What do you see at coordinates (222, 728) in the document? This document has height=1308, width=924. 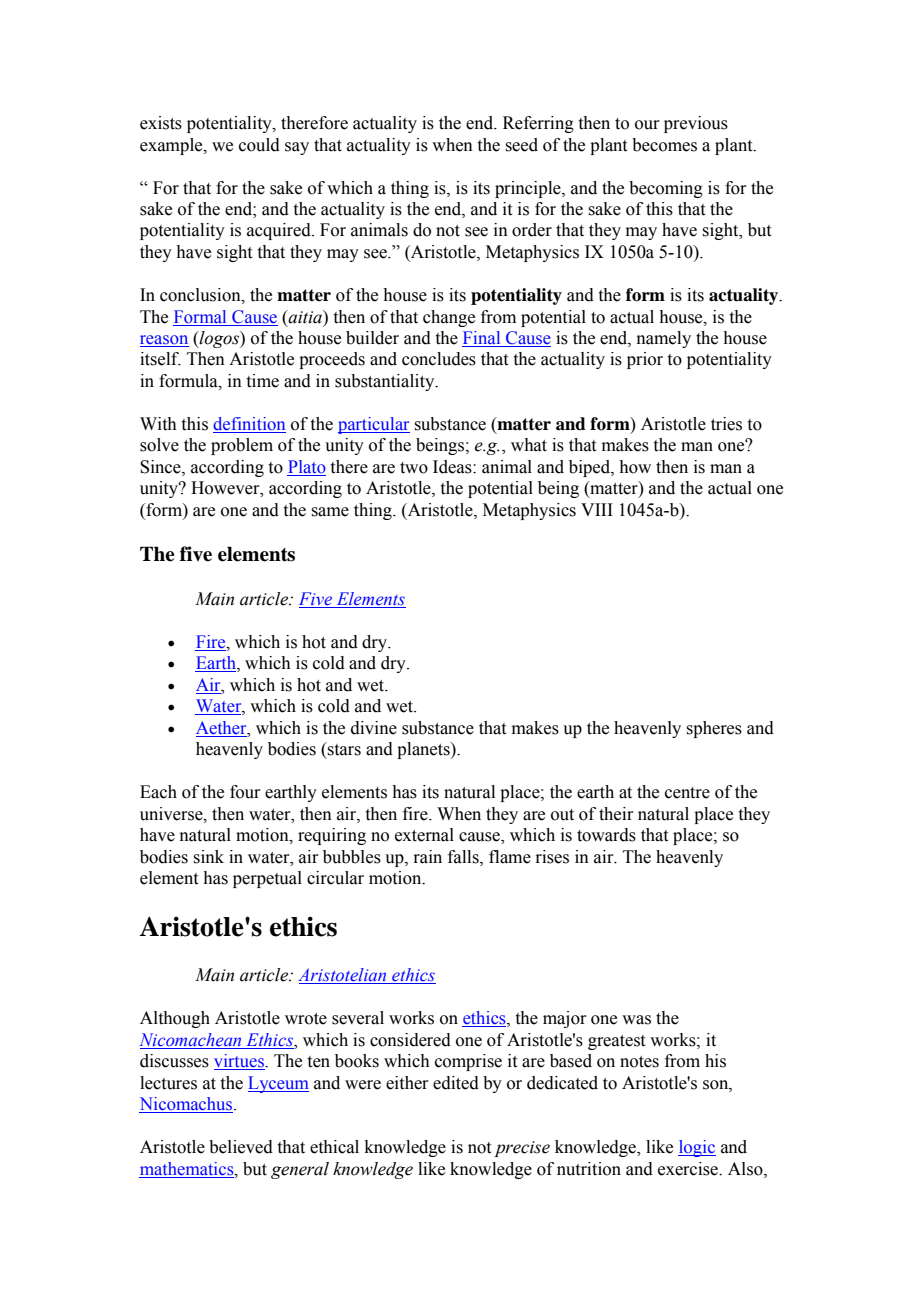 I see `Aether` at bounding box center [222, 728].
